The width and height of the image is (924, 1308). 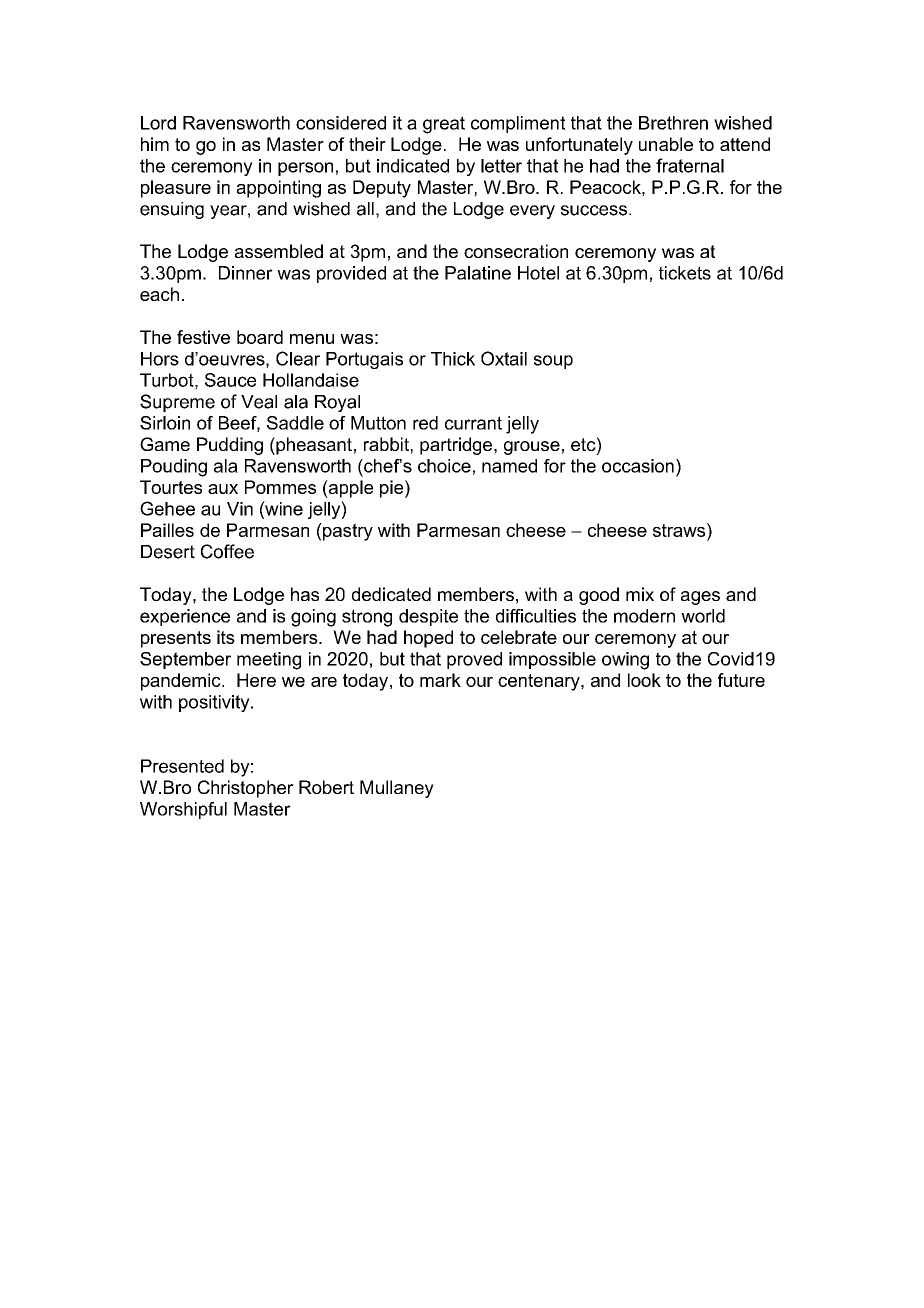 I want to click on unable, so click(x=666, y=144).
